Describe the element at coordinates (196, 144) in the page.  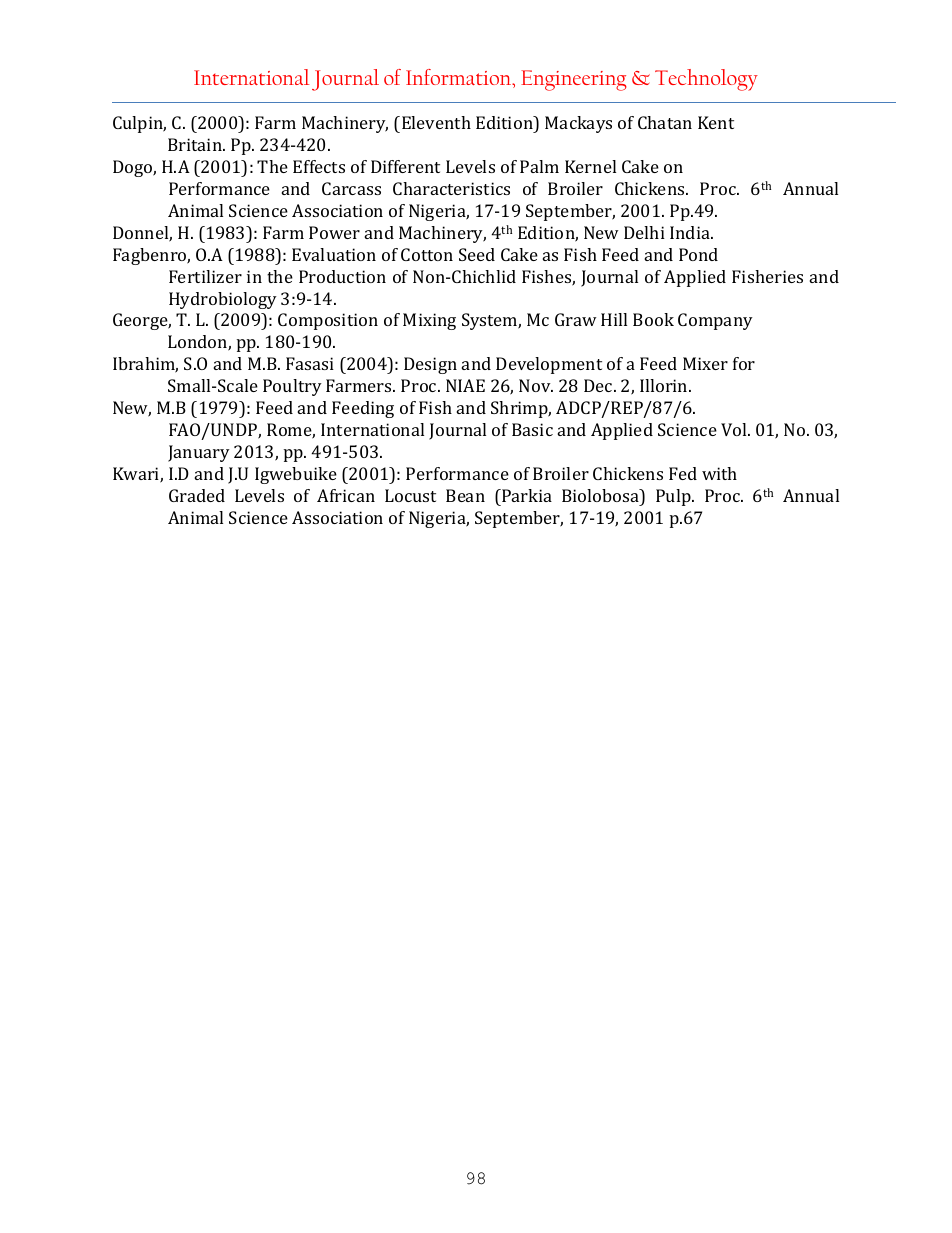
I see `Britain` at that location.
